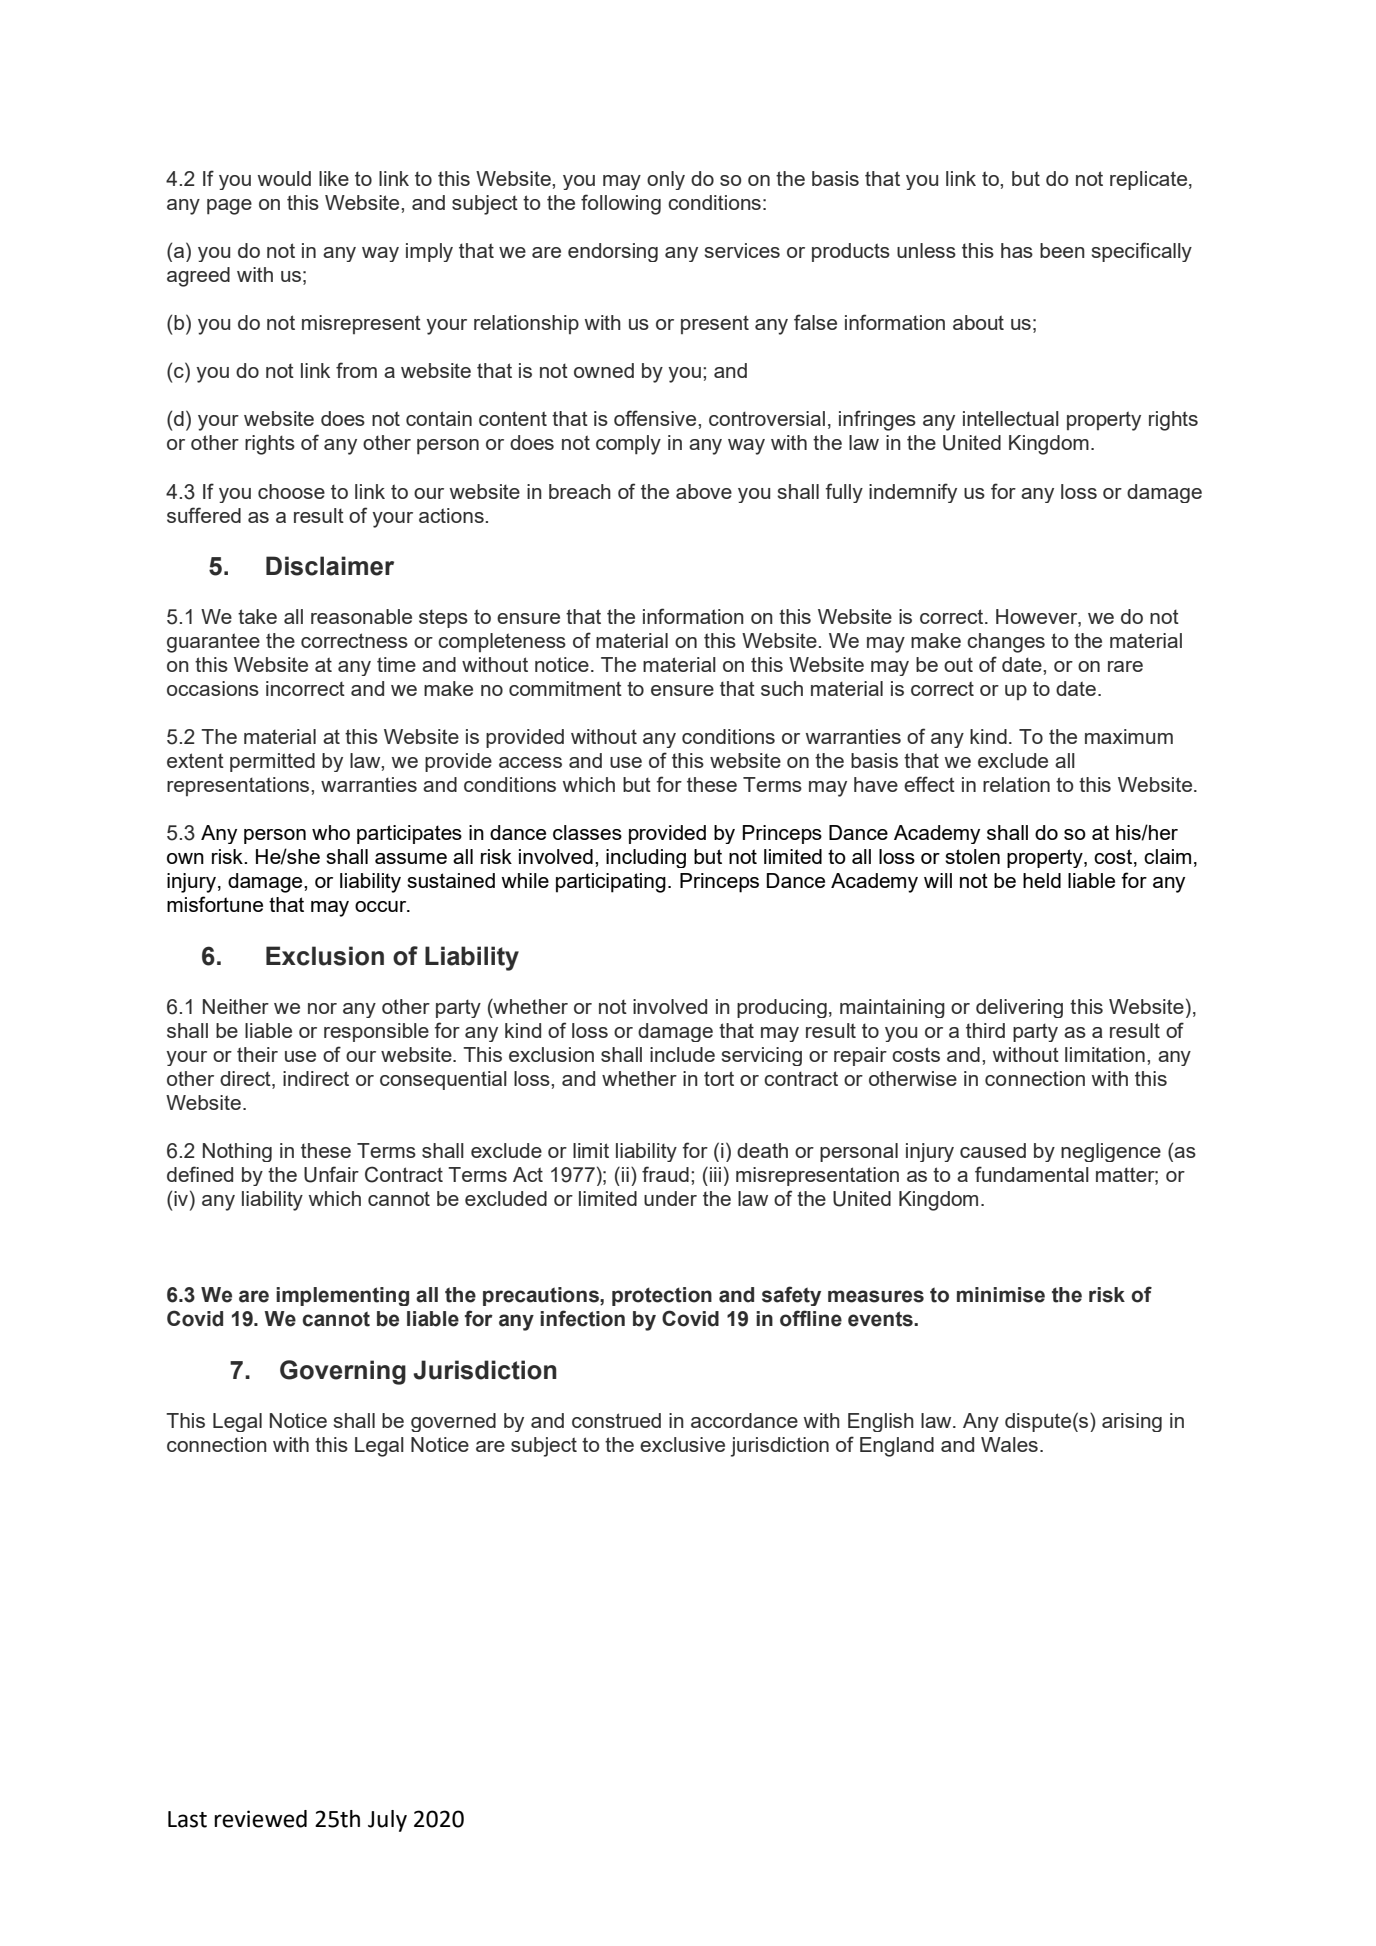 Image resolution: width=1376 pixels, height=1946 pixels. Describe the element at coordinates (682, 1054) in the screenshot. I see `include` at that location.
